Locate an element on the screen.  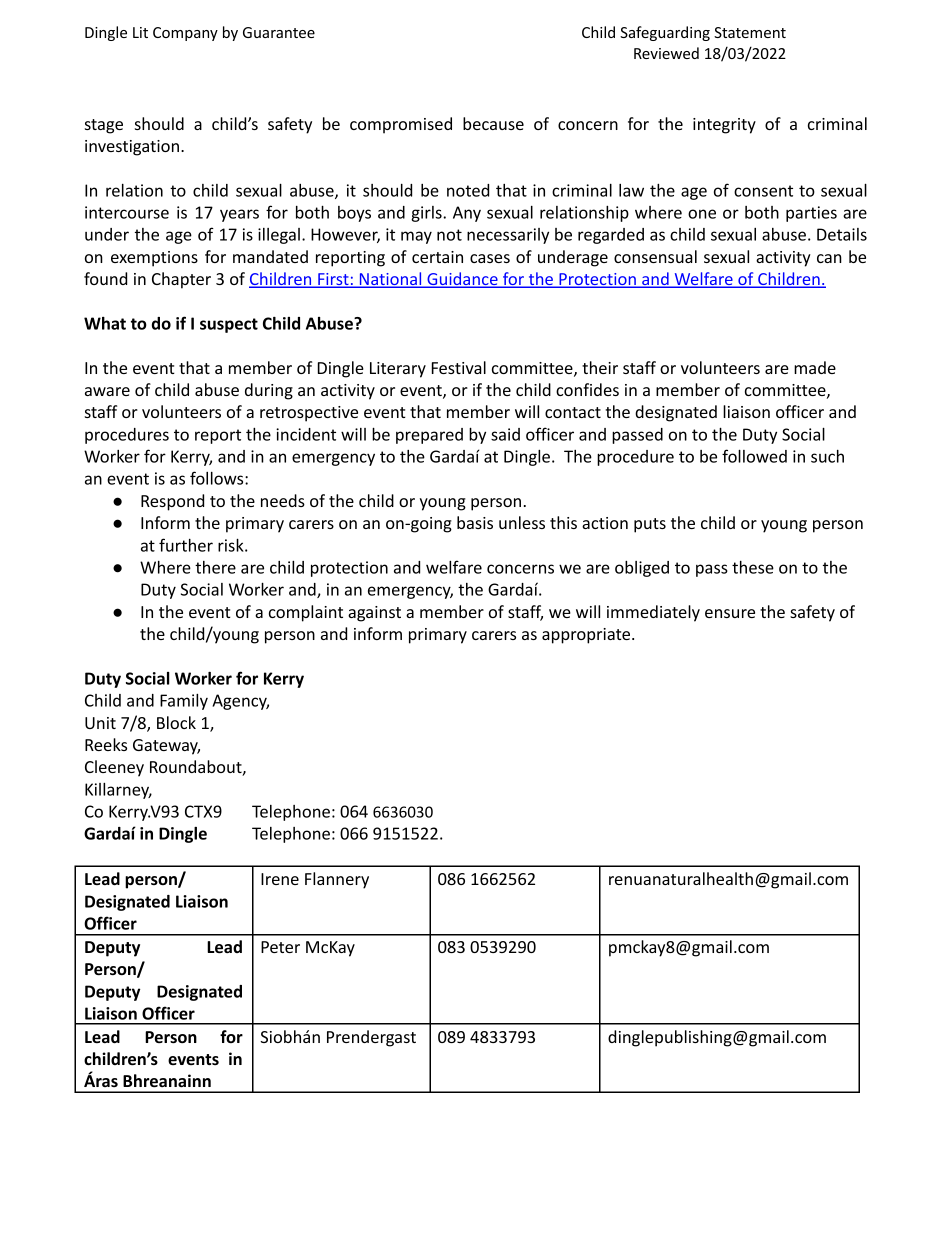
Statement is located at coordinates (750, 32).
